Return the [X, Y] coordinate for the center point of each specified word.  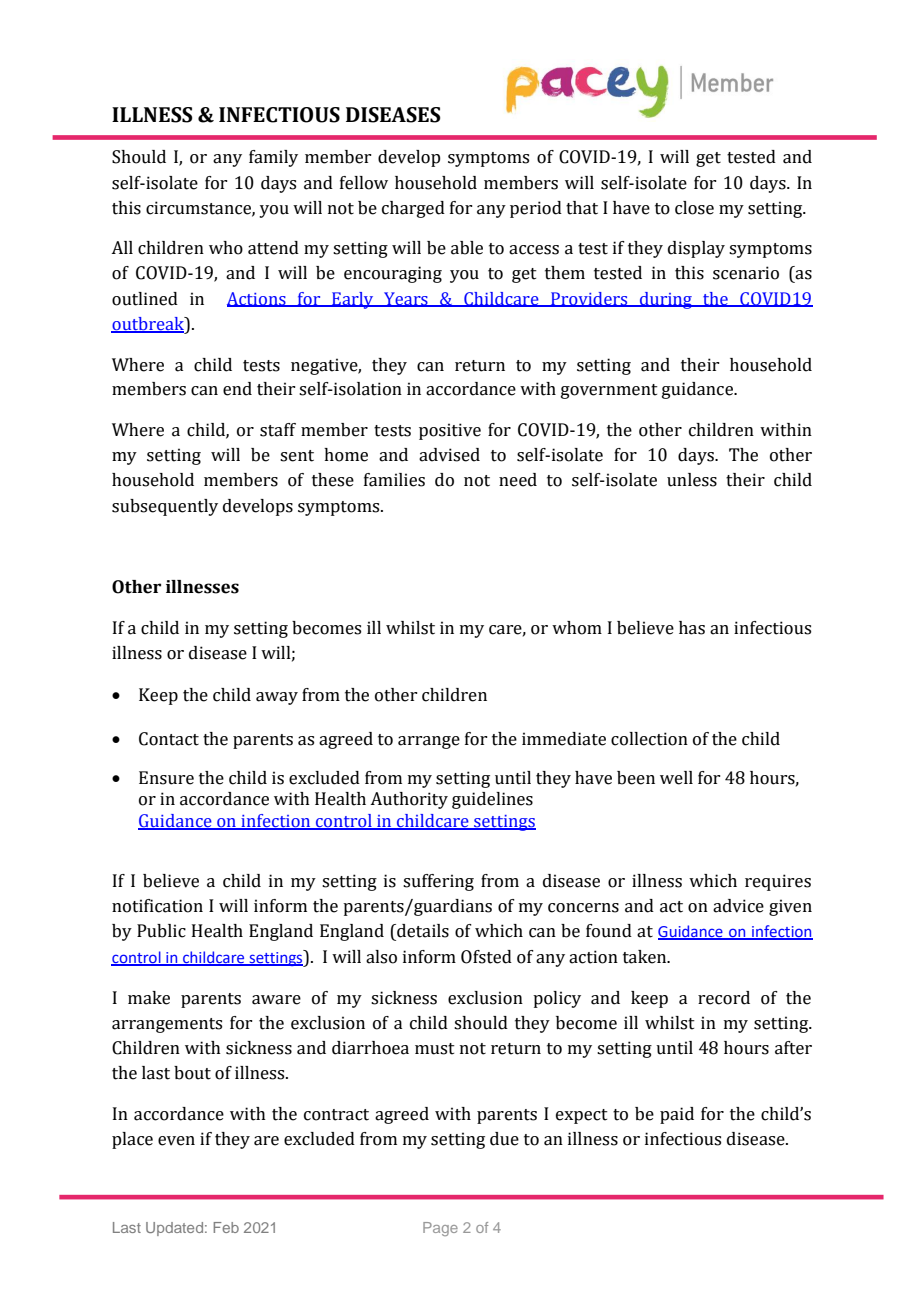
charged [413, 209]
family [273, 158]
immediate [564, 739]
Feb [226, 1227]
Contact [169, 739]
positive [450, 431]
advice [738, 906]
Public [161, 931]
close [694, 208]
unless [692, 480]
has [692, 628]
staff [278, 430]
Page [440, 1229]
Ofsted [486, 957]
